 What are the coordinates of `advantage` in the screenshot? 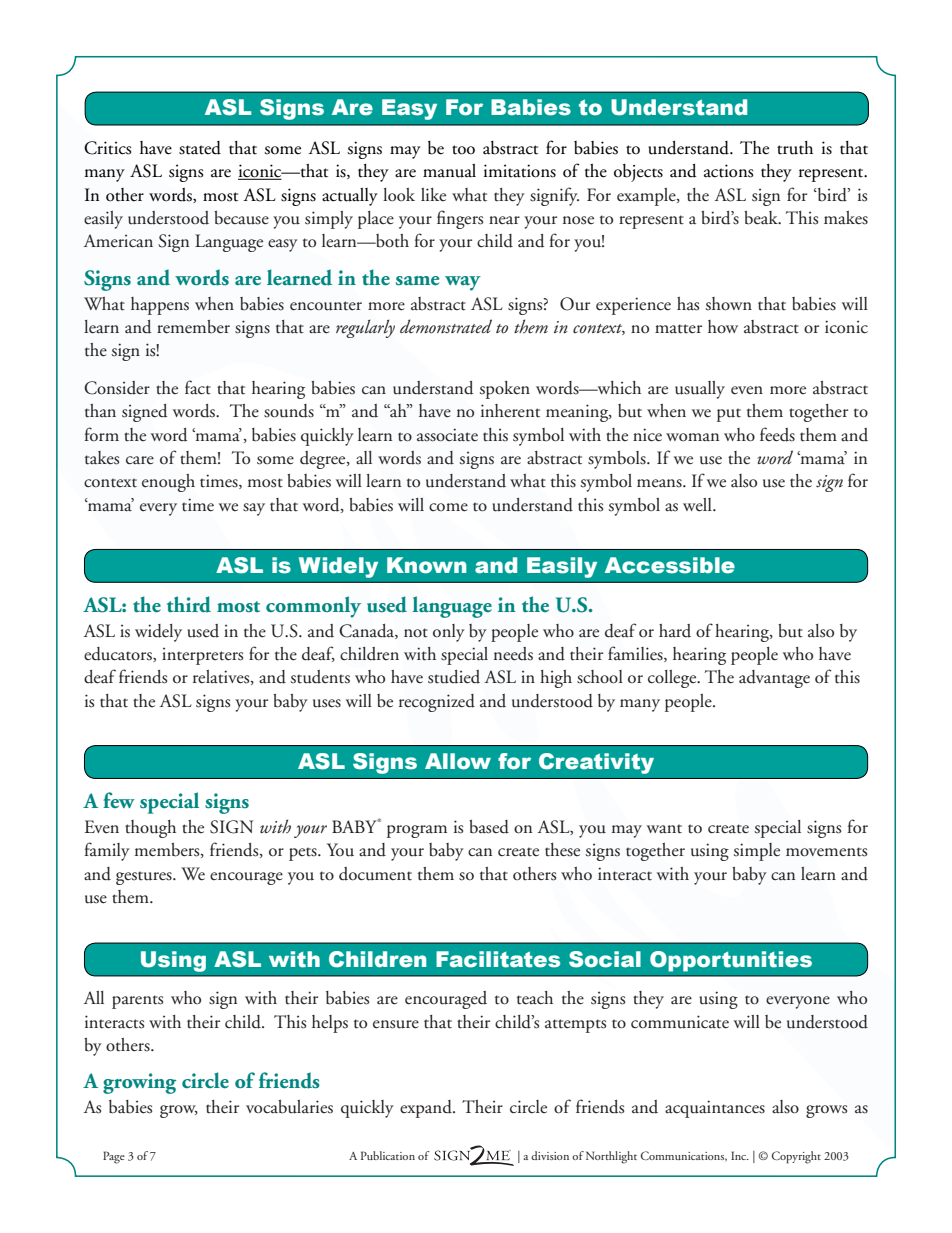 It's located at (774, 679).
